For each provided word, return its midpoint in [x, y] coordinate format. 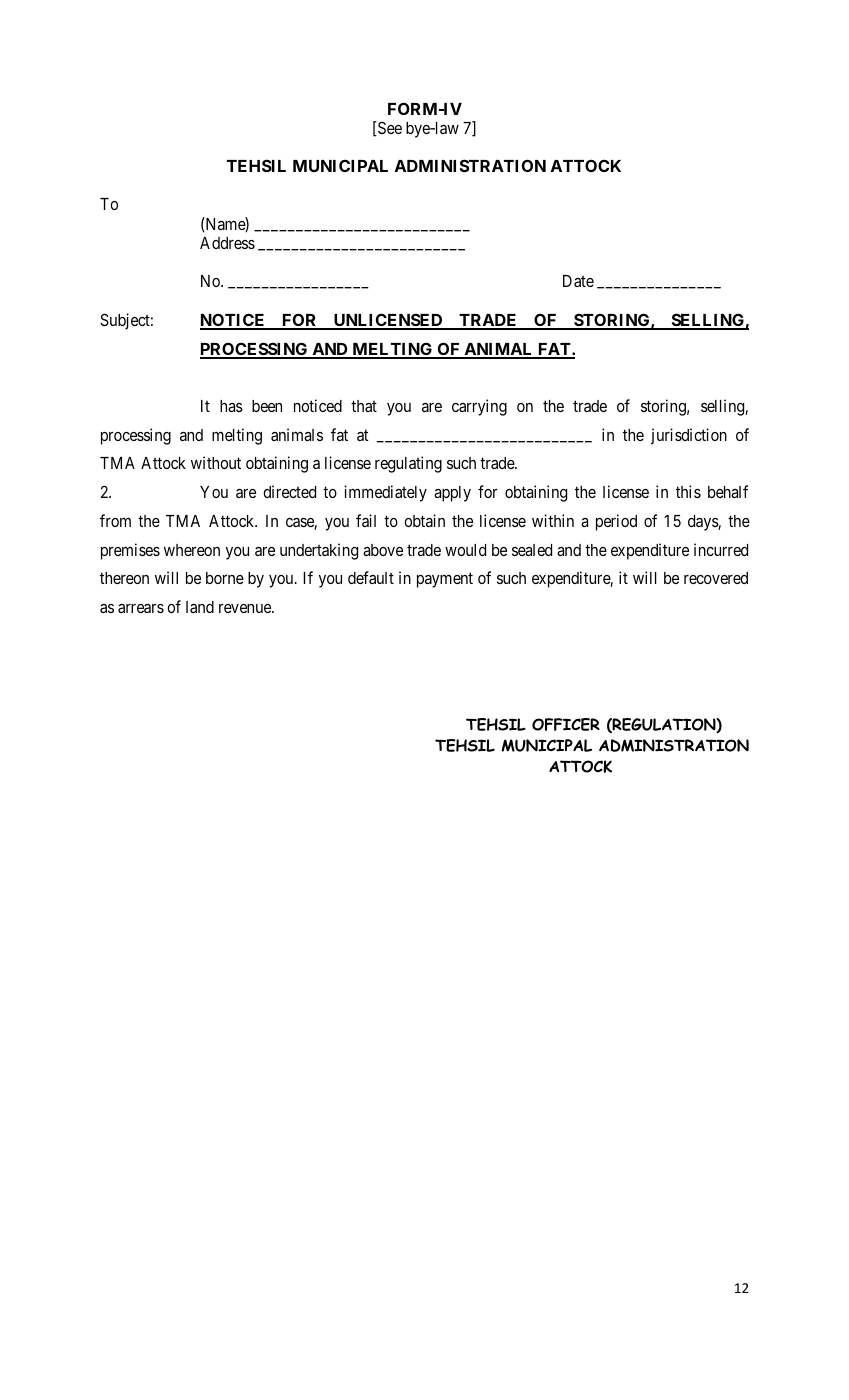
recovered [716, 578]
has [231, 406]
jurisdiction [689, 436]
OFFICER [566, 724]
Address [227, 243]
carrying [479, 407]
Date [578, 281]
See [389, 128]
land [200, 607]
